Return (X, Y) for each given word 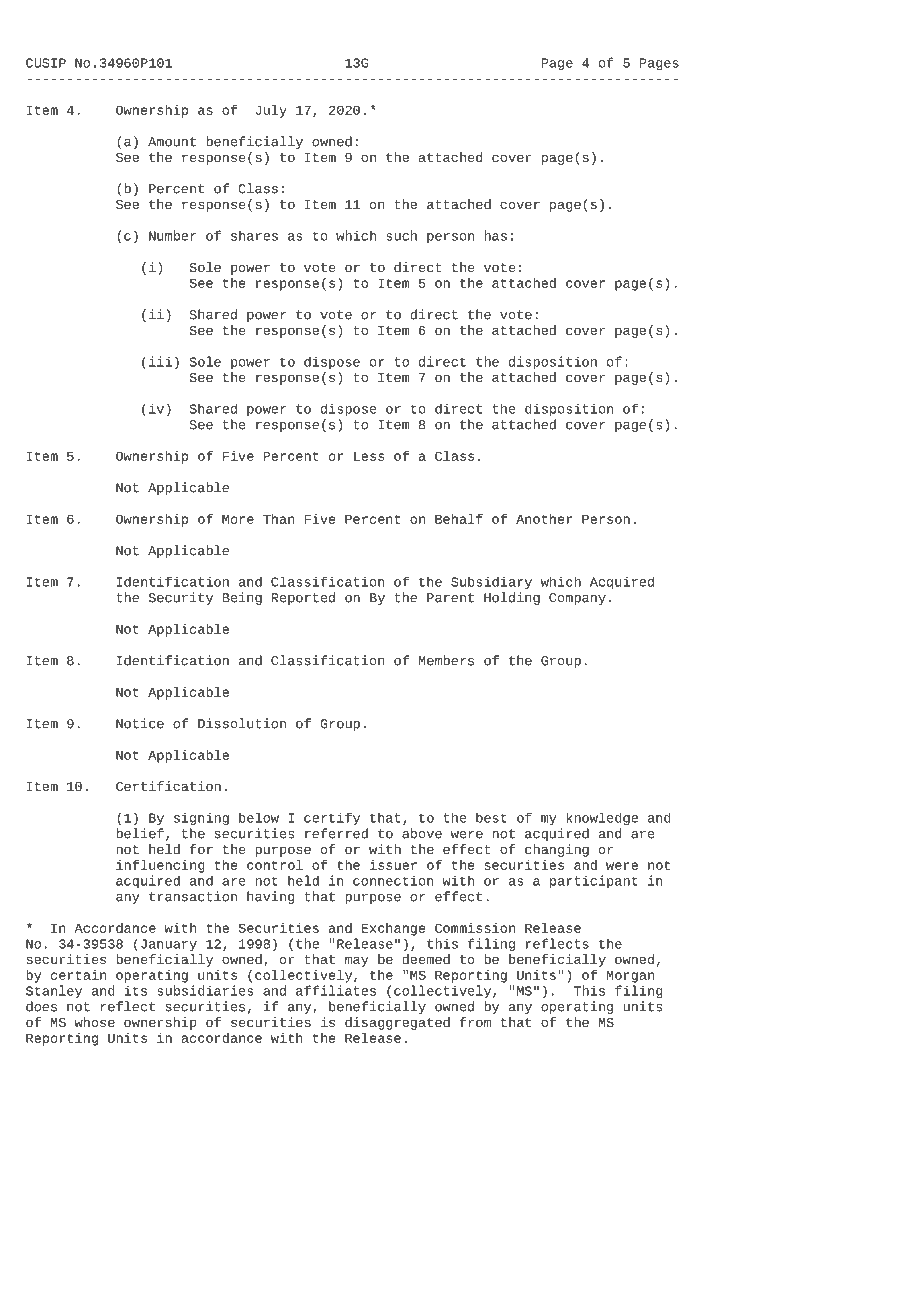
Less (369, 456)
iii (160, 361)
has (495, 235)
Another (544, 519)
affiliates (336, 990)
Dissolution (242, 723)
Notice (140, 723)
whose (94, 1022)
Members (446, 660)
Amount (172, 142)
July (271, 111)
